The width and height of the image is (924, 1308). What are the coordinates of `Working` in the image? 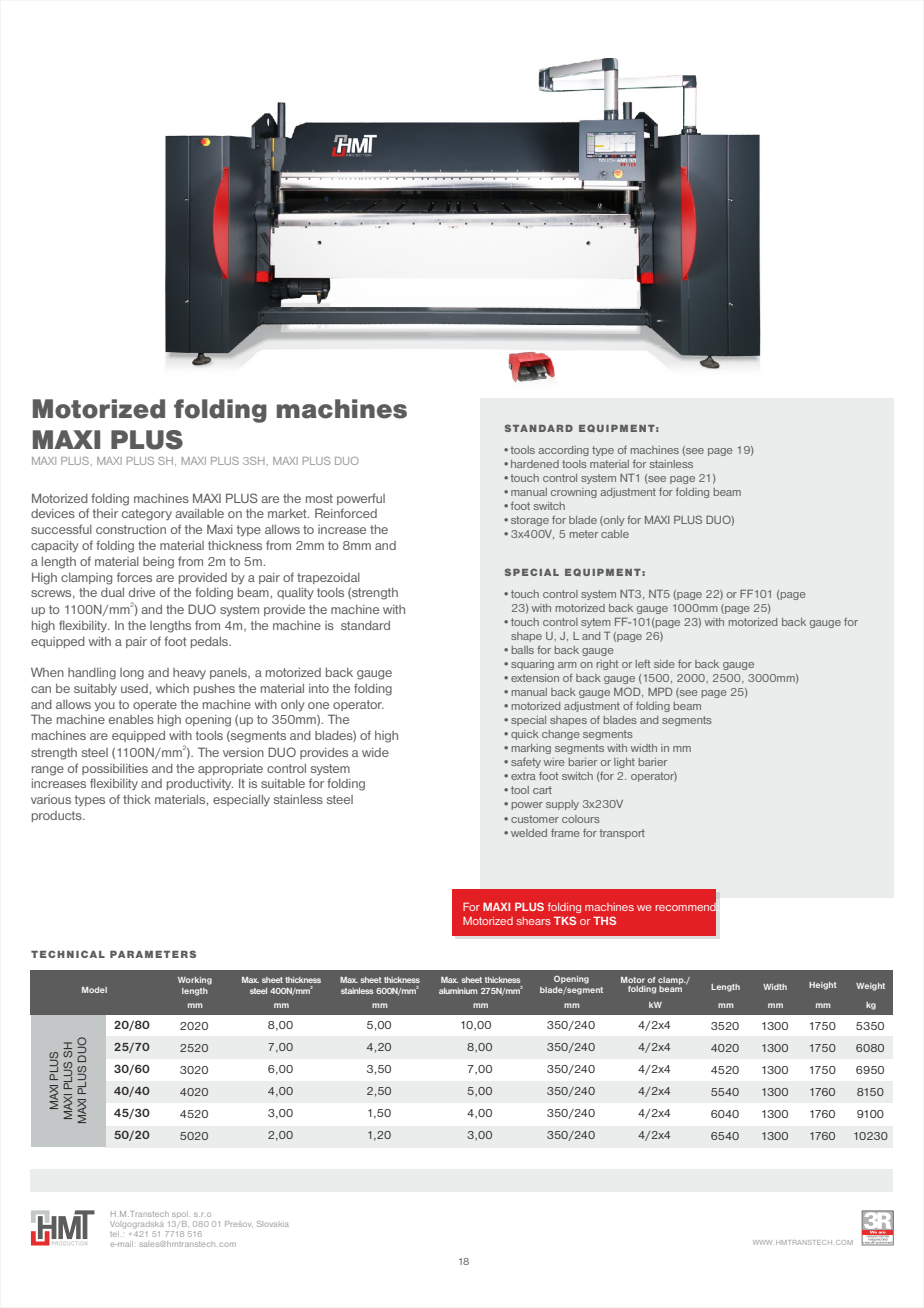 It's located at (195, 981).
